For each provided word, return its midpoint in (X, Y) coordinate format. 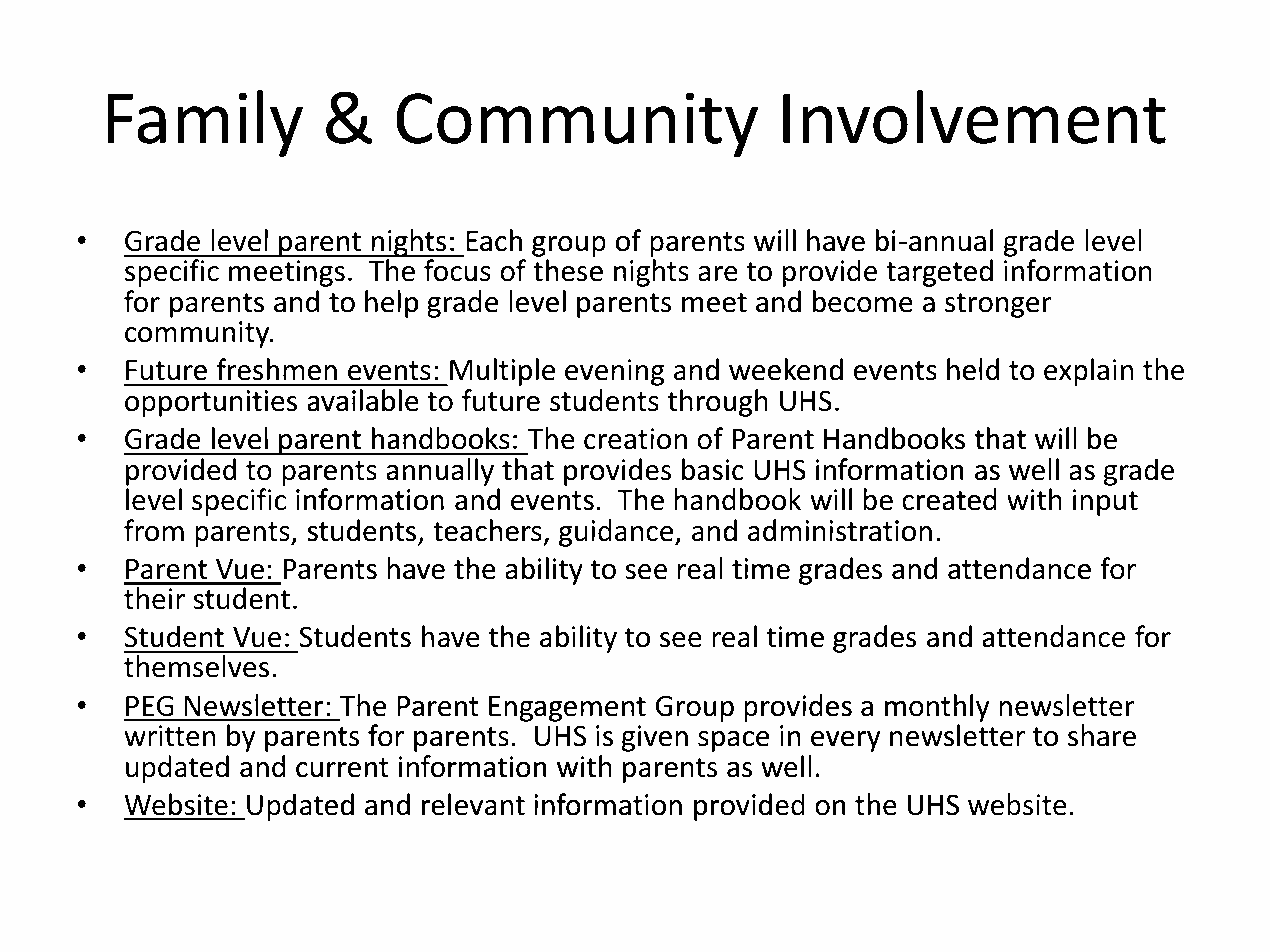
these (568, 270)
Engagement (567, 709)
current (342, 768)
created (949, 499)
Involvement (974, 118)
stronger (998, 305)
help (391, 304)
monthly (937, 708)
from (154, 530)
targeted (939, 273)
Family (205, 123)
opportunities (211, 403)
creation (635, 439)
